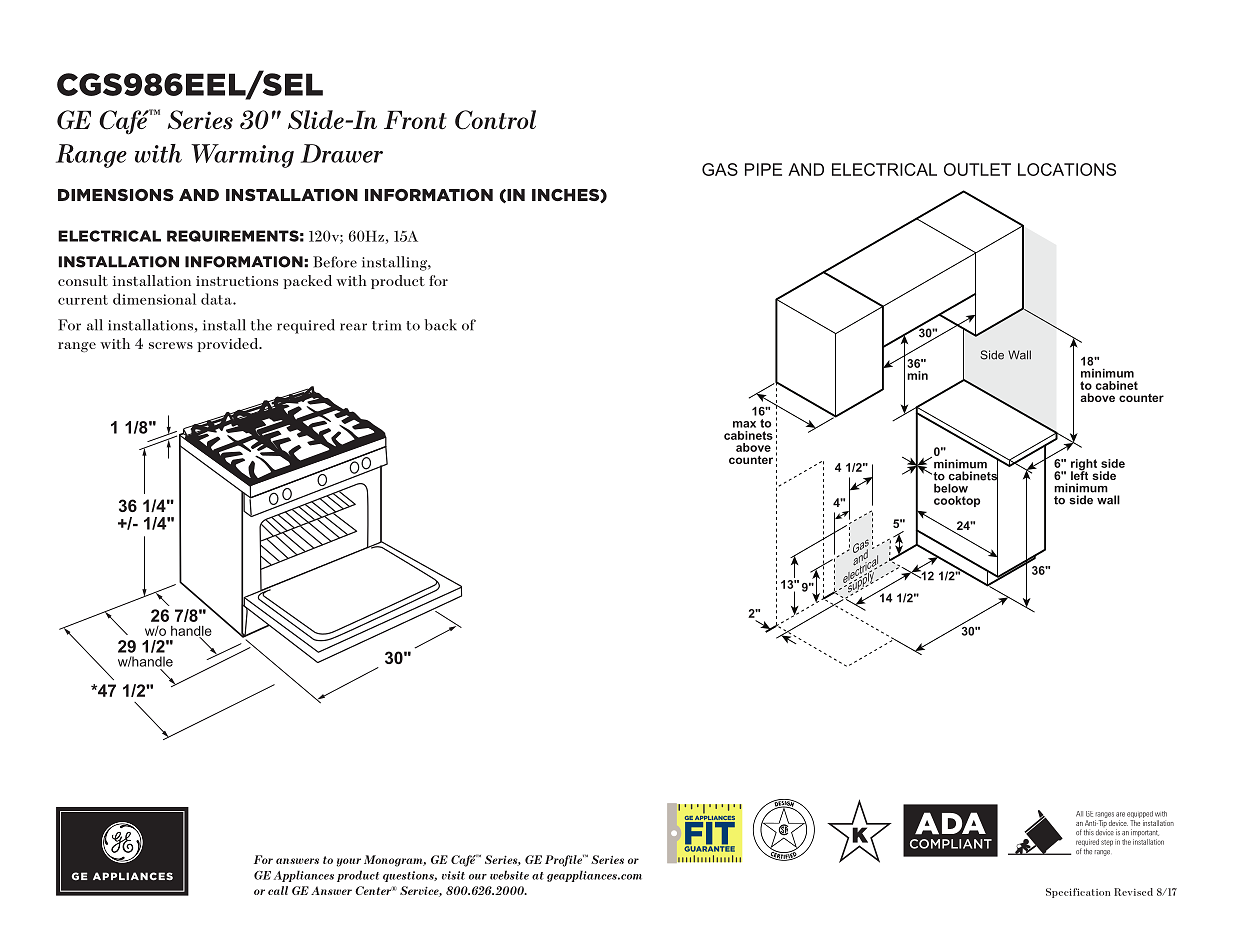  What do you see at coordinates (415, 120) in the screenshot?
I see `Front` at bounding box center [415, 120].
